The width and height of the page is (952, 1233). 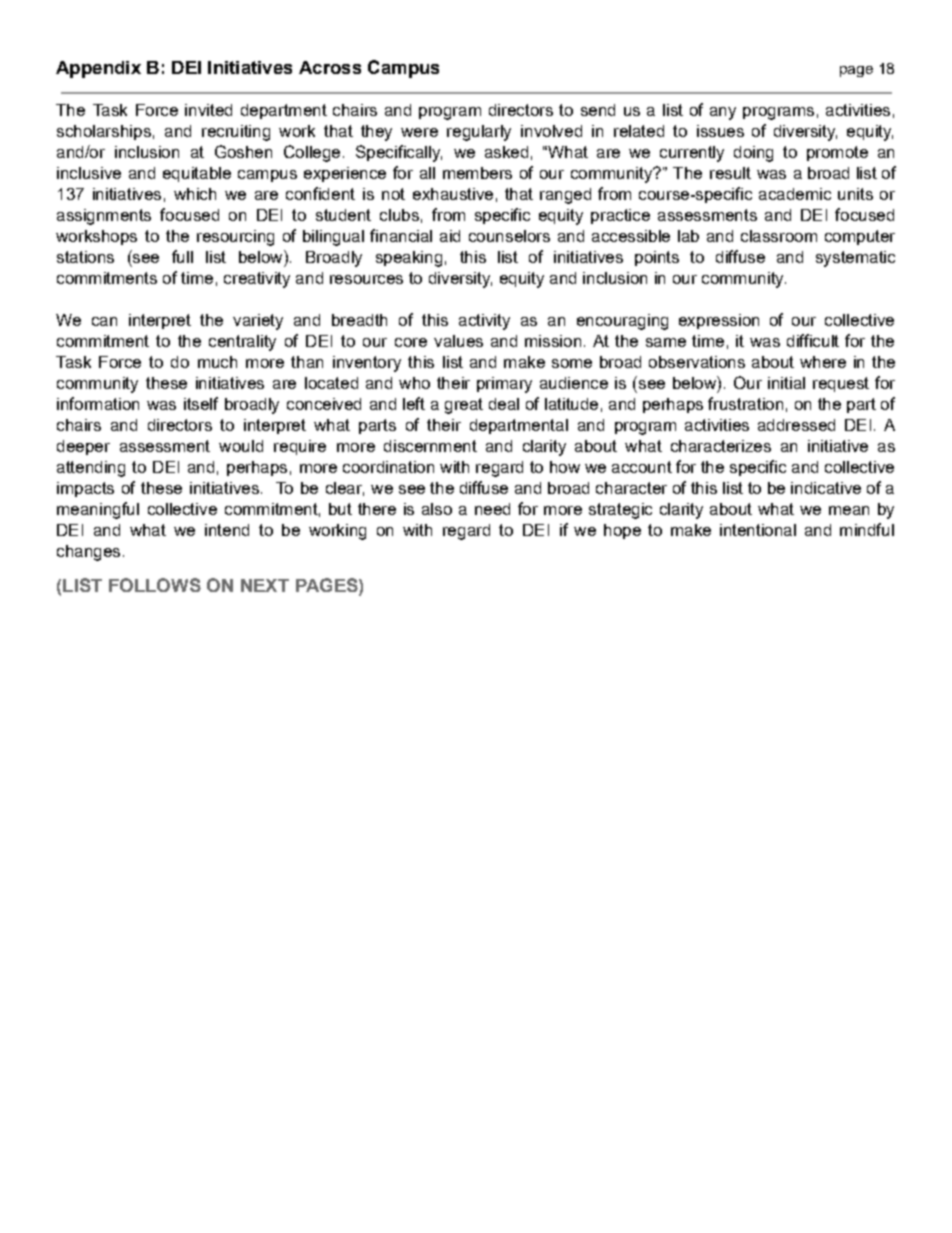 I want to click on can, so click(x=104, y=321).
